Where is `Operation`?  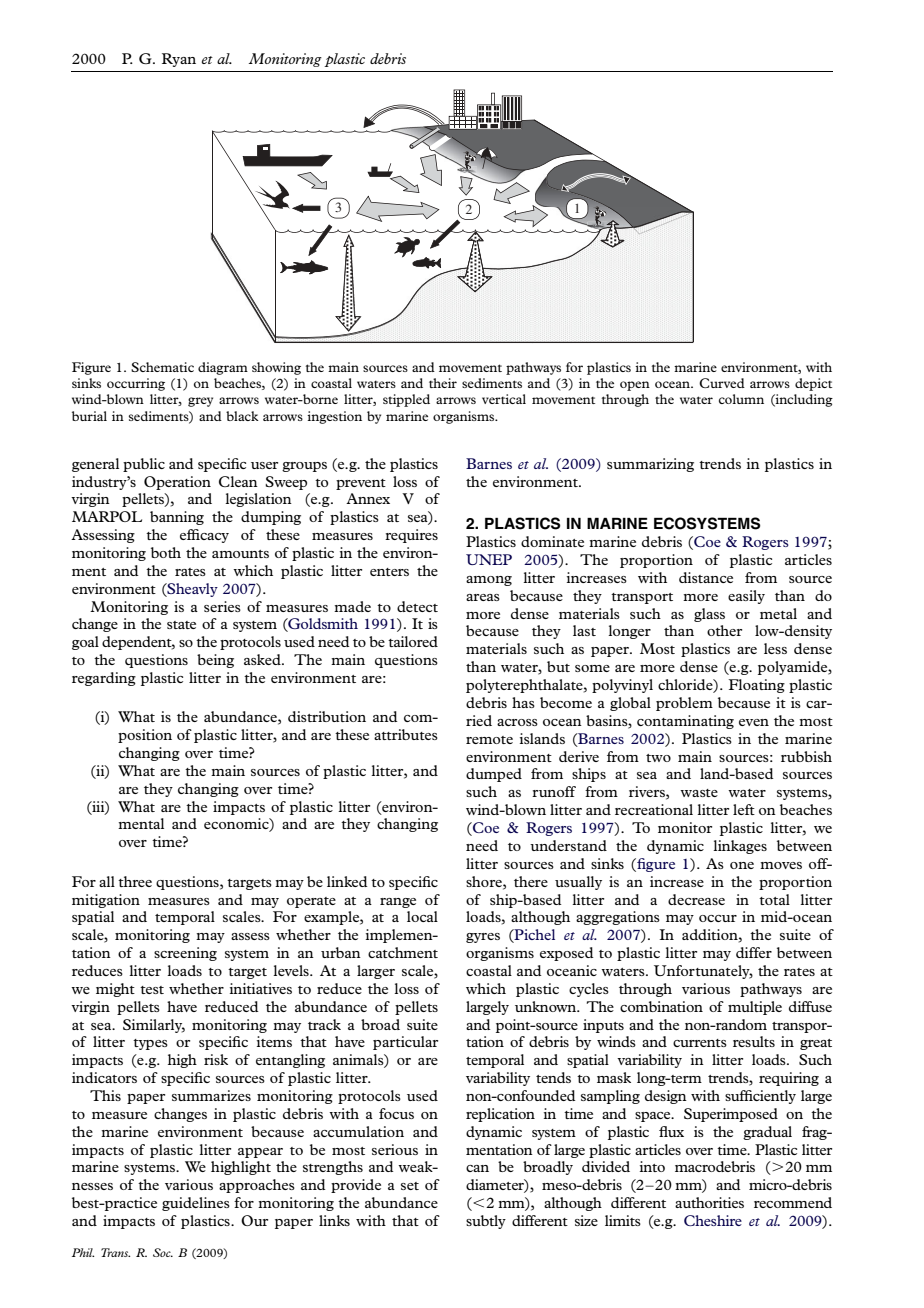
Operation is located at coordinates (177, 483).
